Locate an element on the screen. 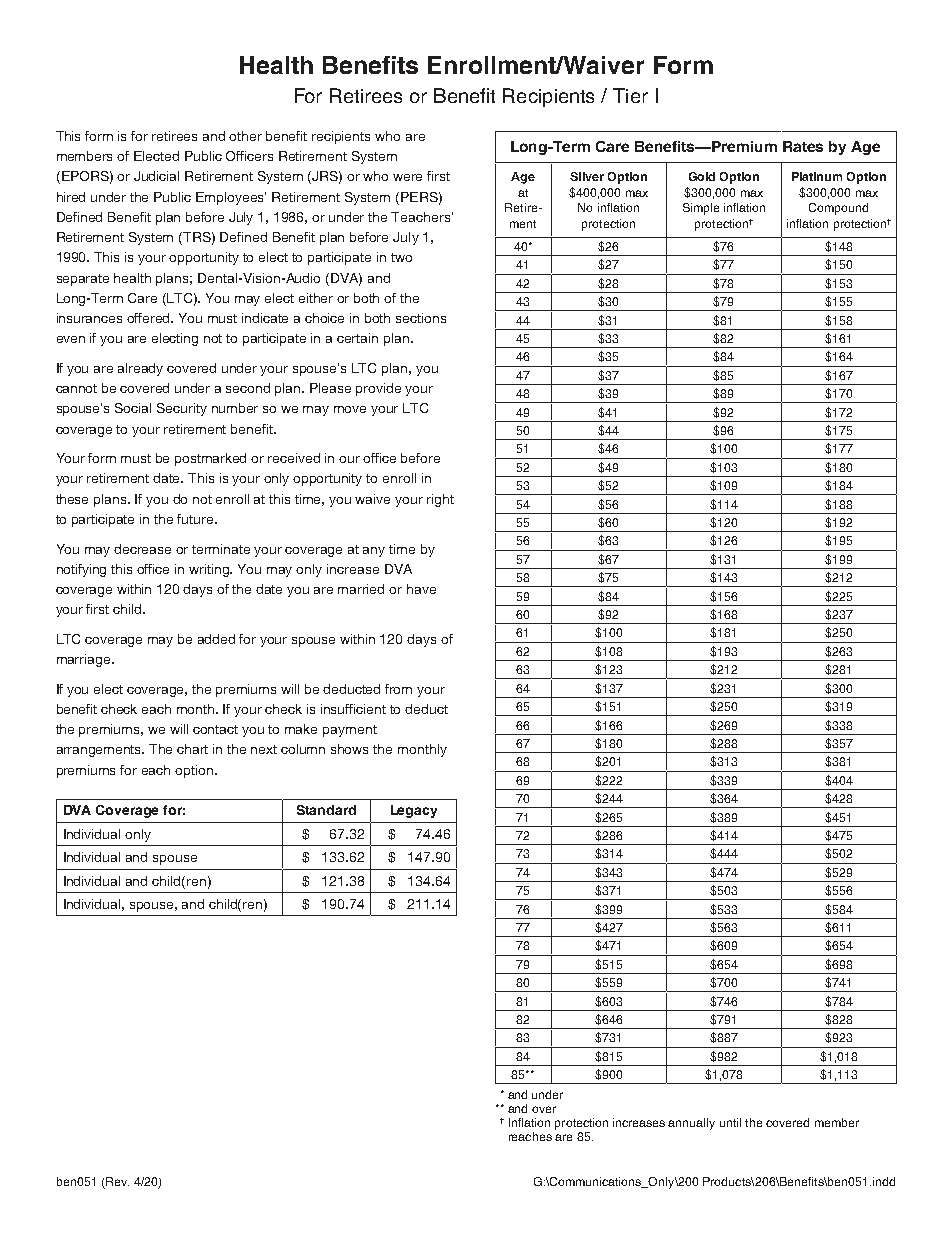 The height and width of the screenshot is (1233, 952). Rates is located at coordinates (803, 146).
